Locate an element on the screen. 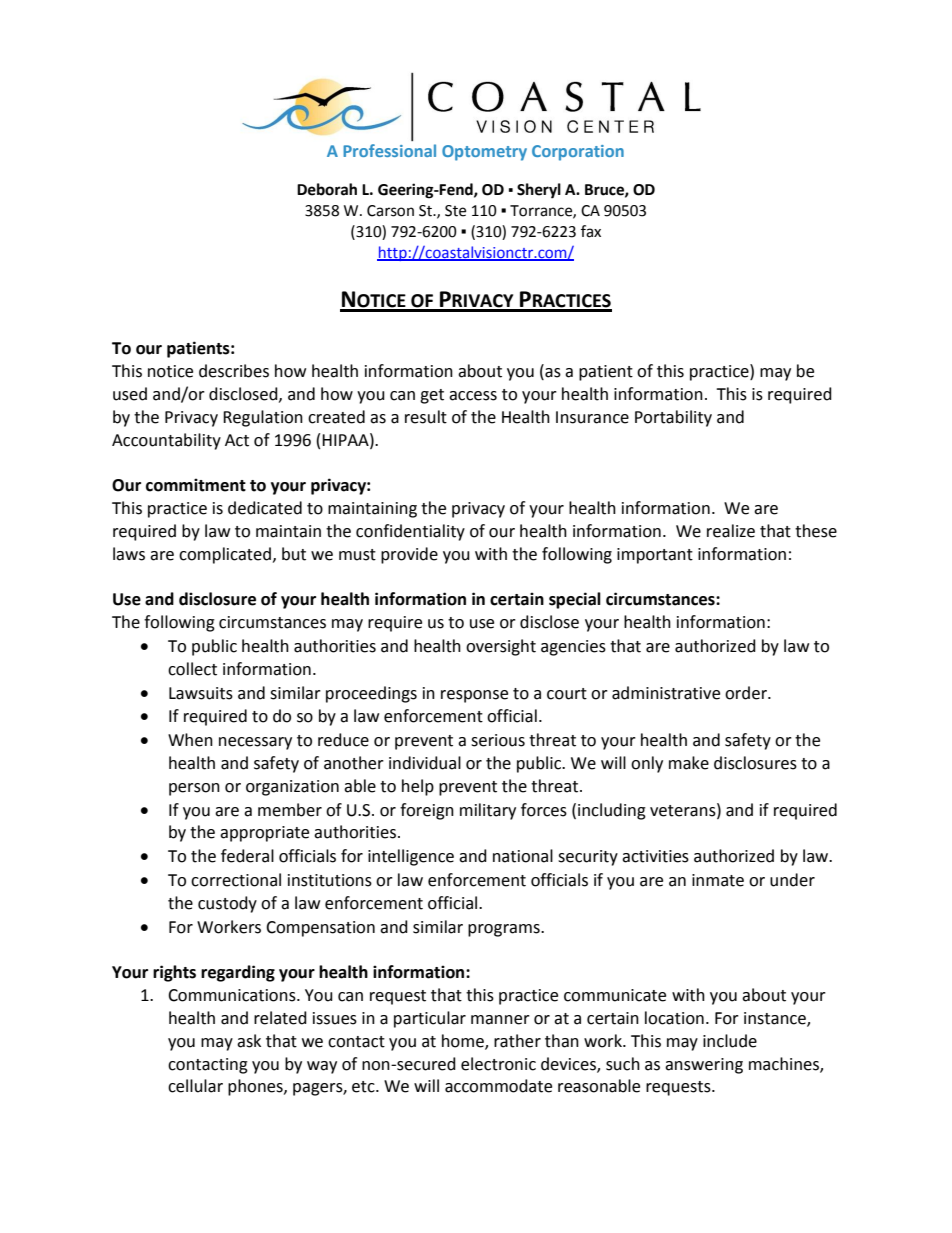  make is located at coordinates (689, 763).
